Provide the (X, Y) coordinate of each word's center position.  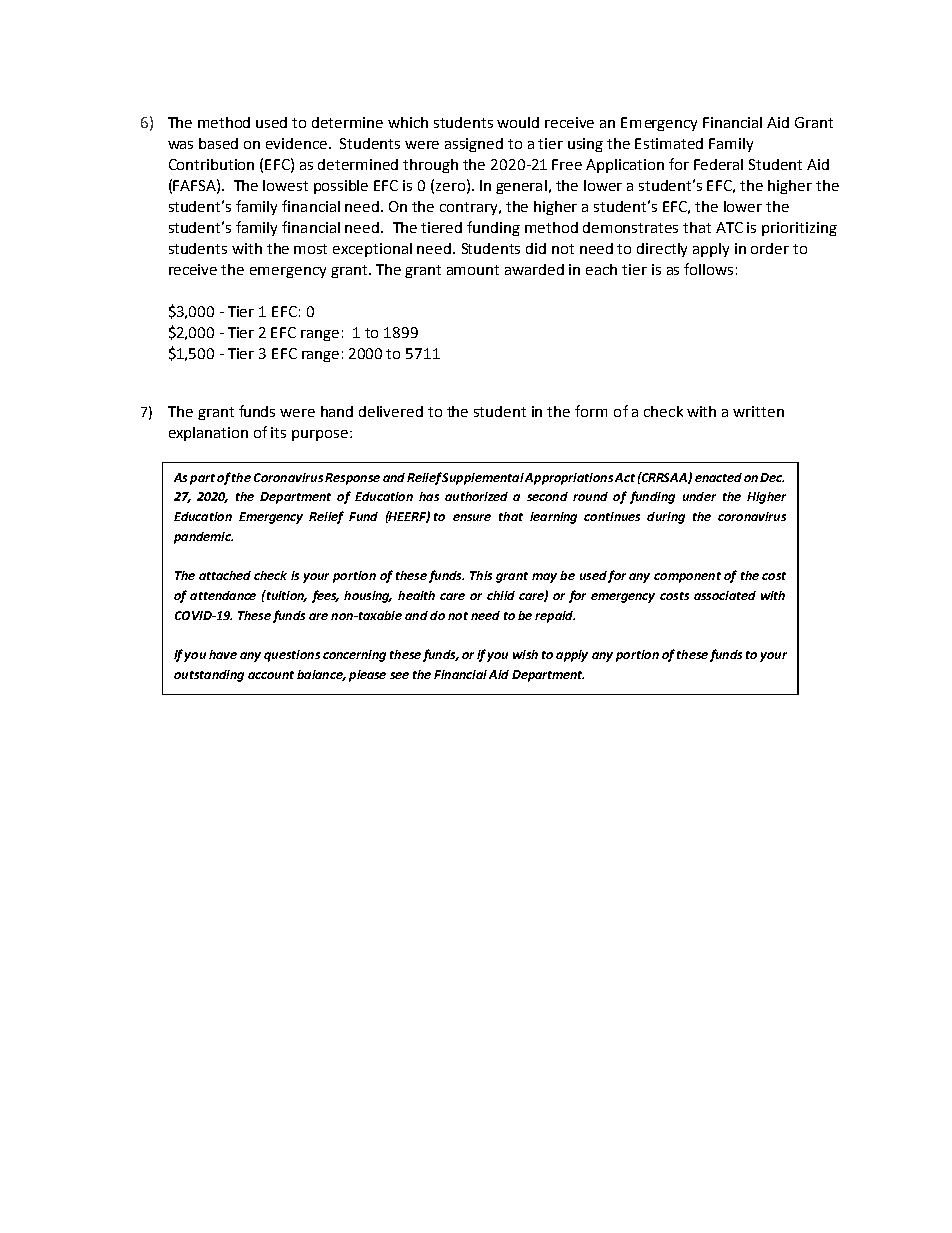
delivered (391, 411)
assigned (474, 145)
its (278, 432)
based (218, 143)
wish (525, 654)
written (758, 411)
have (223, 654)
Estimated (669, 143)
